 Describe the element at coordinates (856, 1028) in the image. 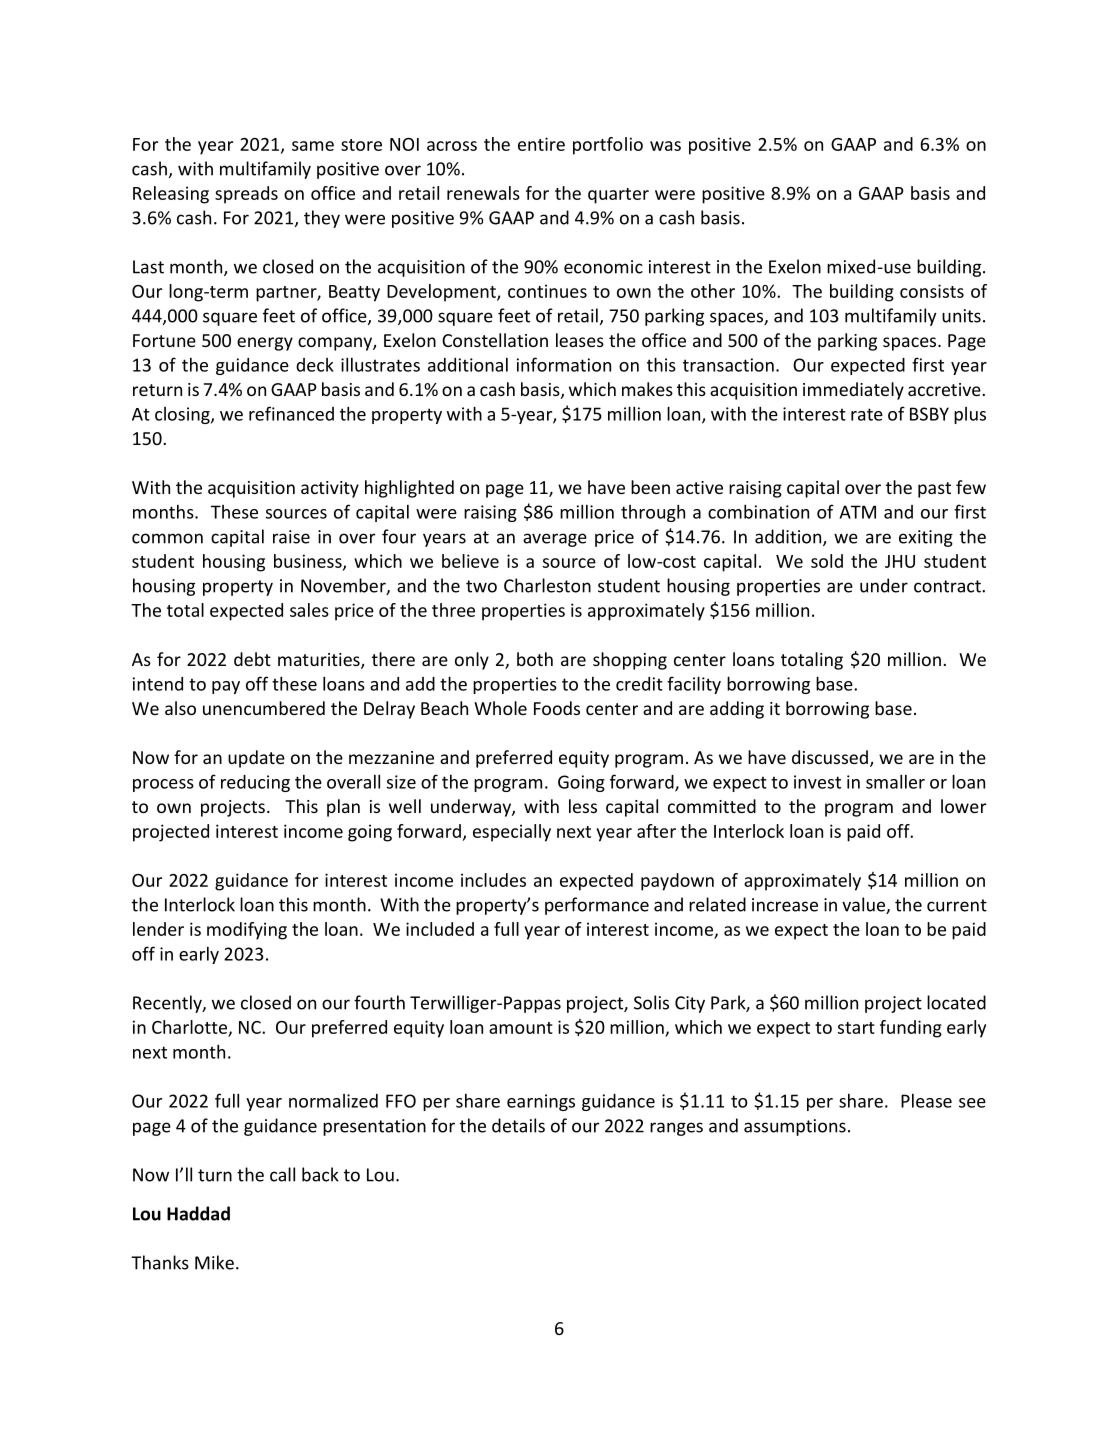

I see `start` at that location.
